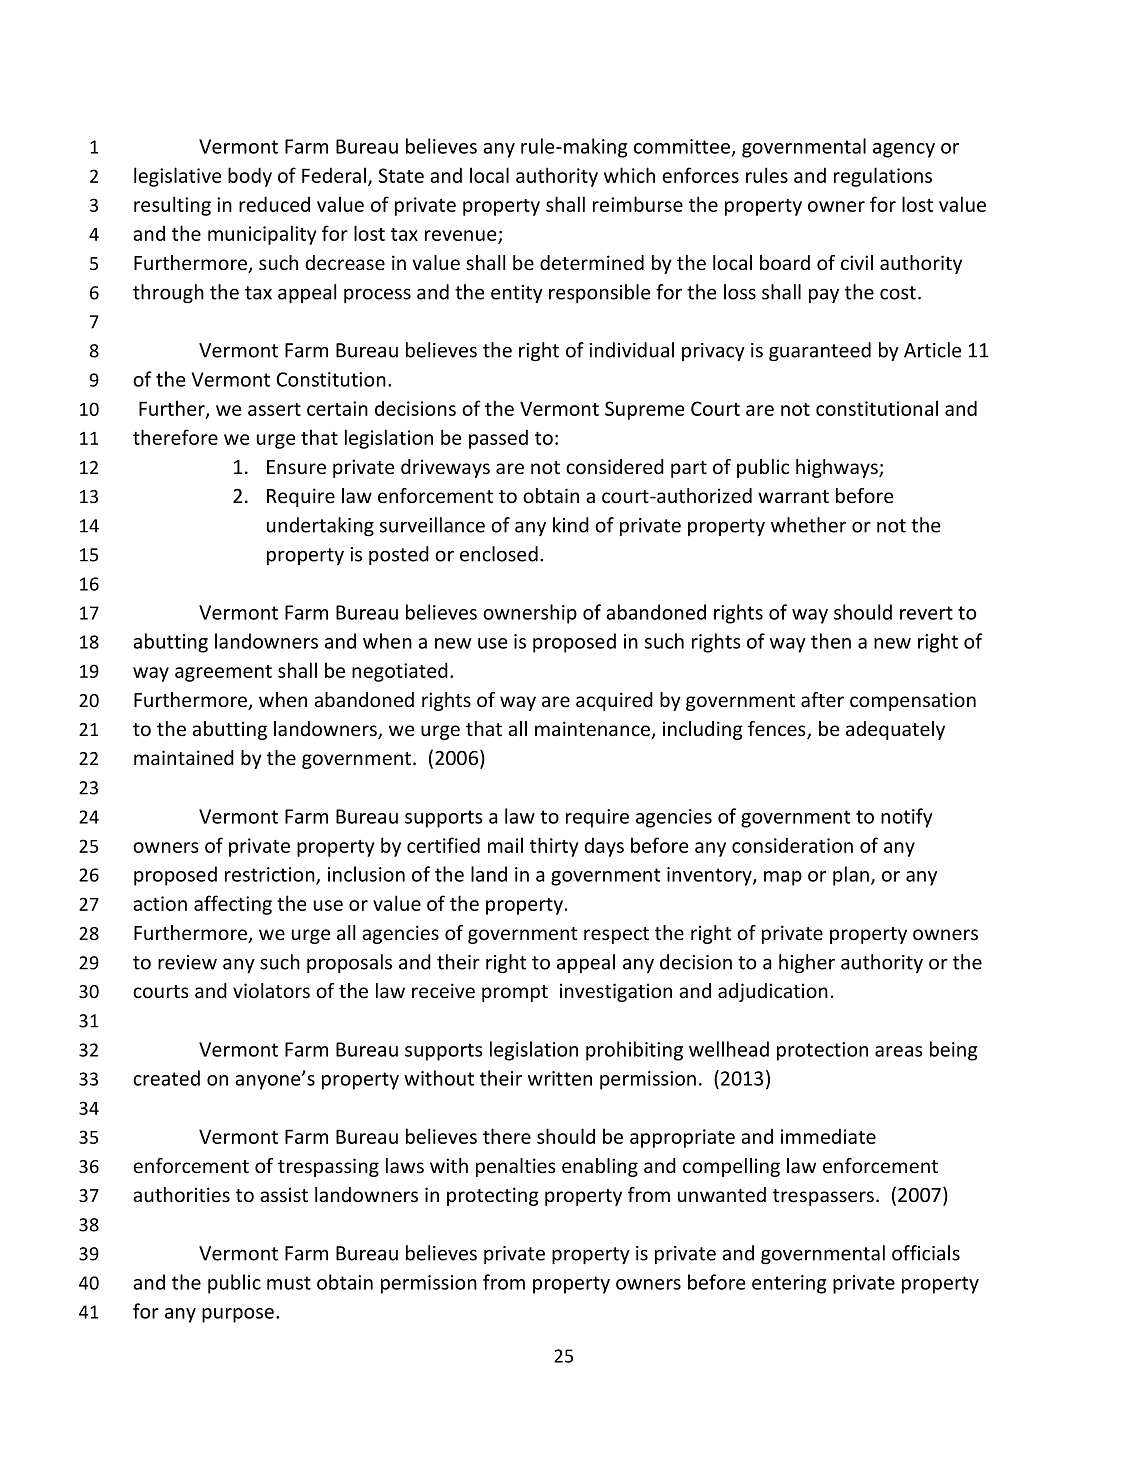 The image size is (1128, 1459). What do you see at coordinates (250, 177) in the image?
I see `body` at bounding box center [250, 177].
